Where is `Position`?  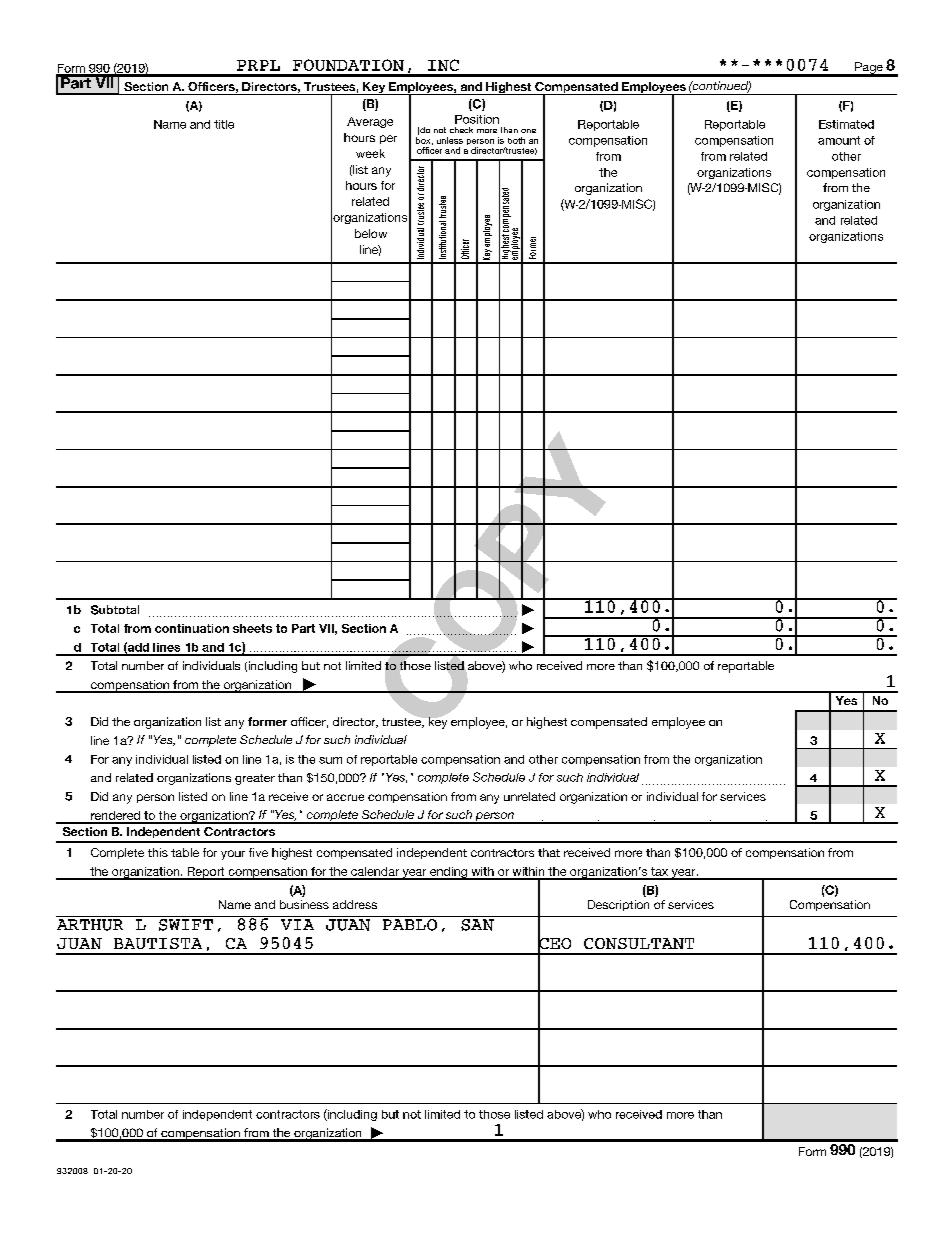 Position is located at coordinates (477, 119).
